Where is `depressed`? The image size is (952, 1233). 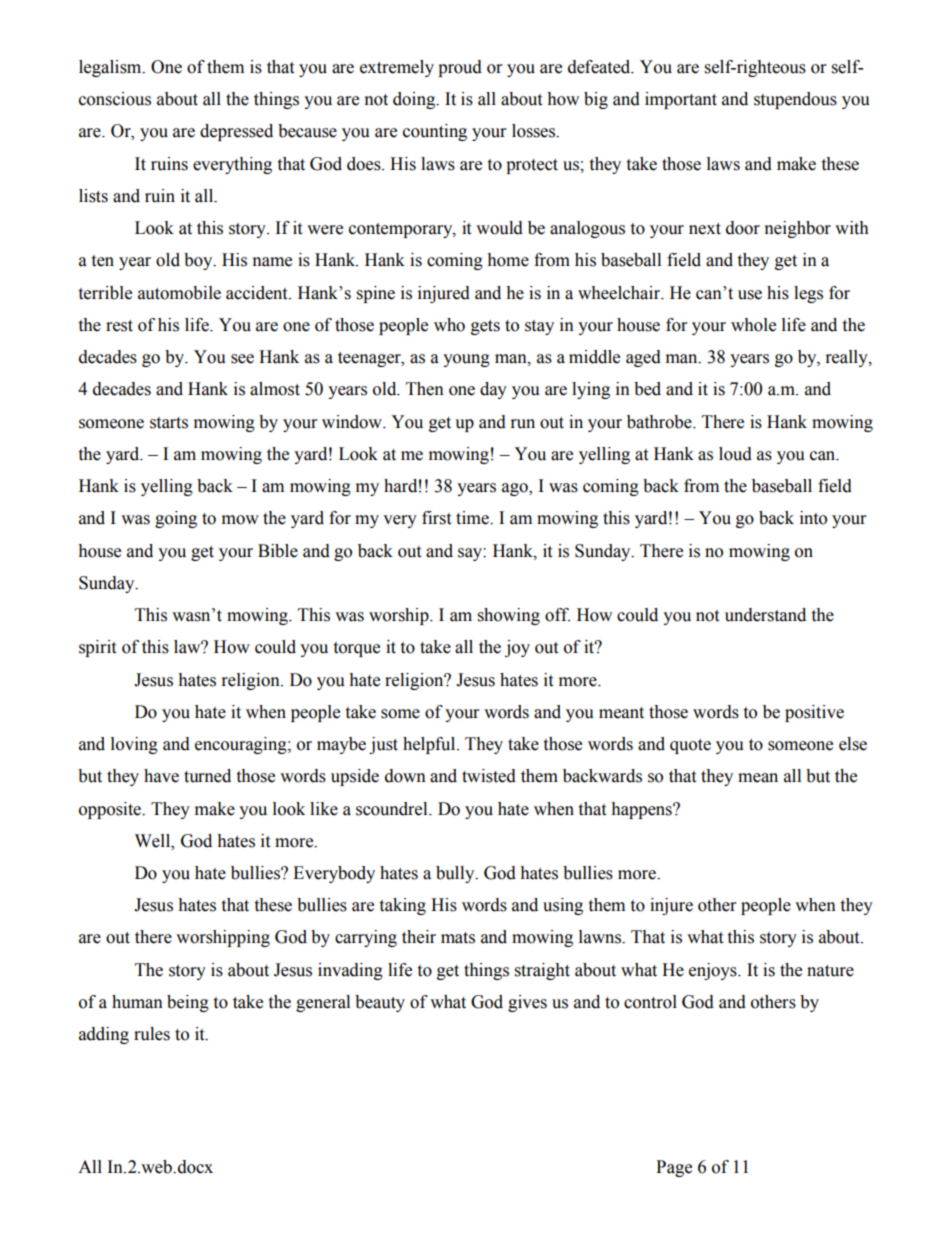
depressed is located at coordinates (236, 132).
